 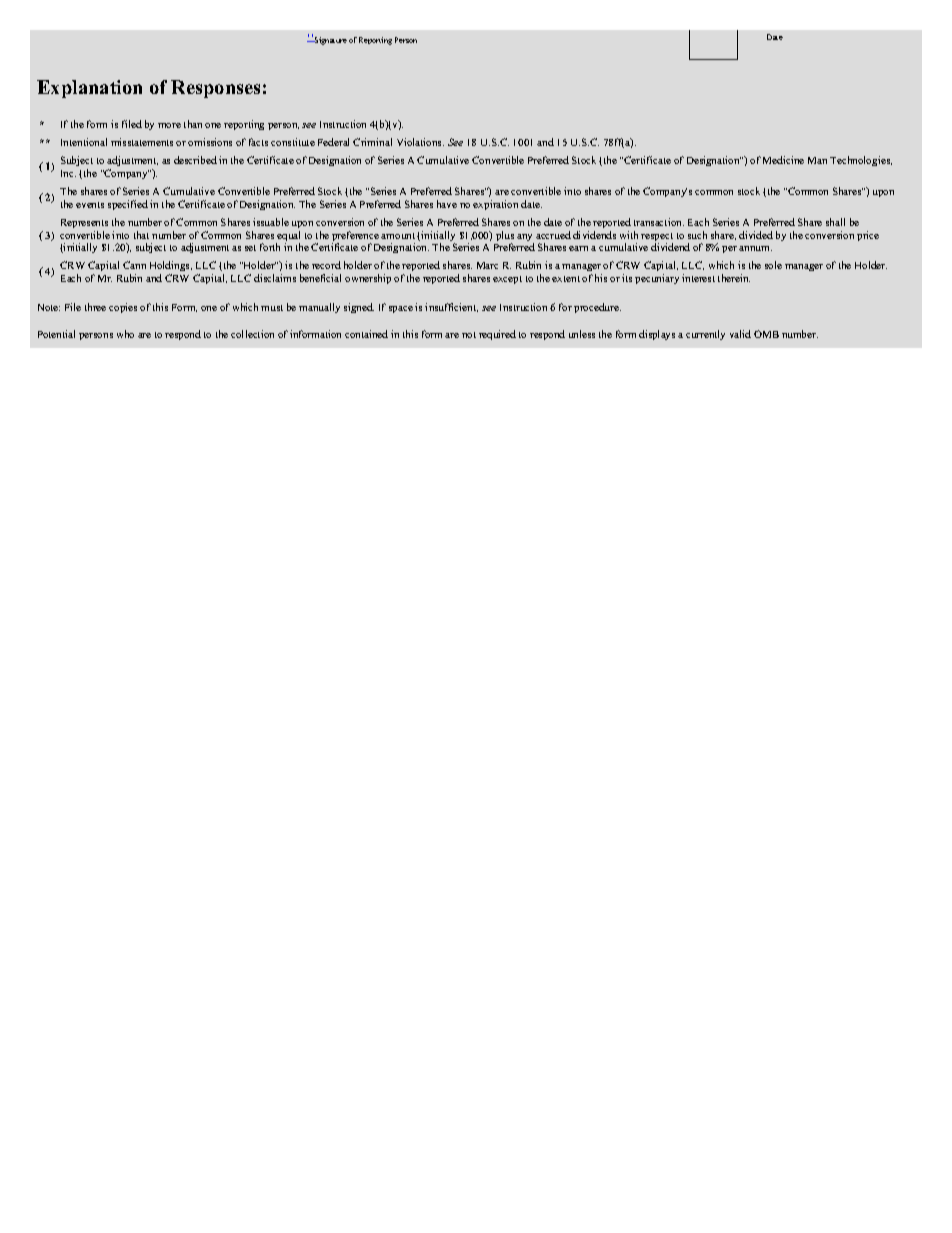 I want to click on Explanation, so click(x=89, y=89).
